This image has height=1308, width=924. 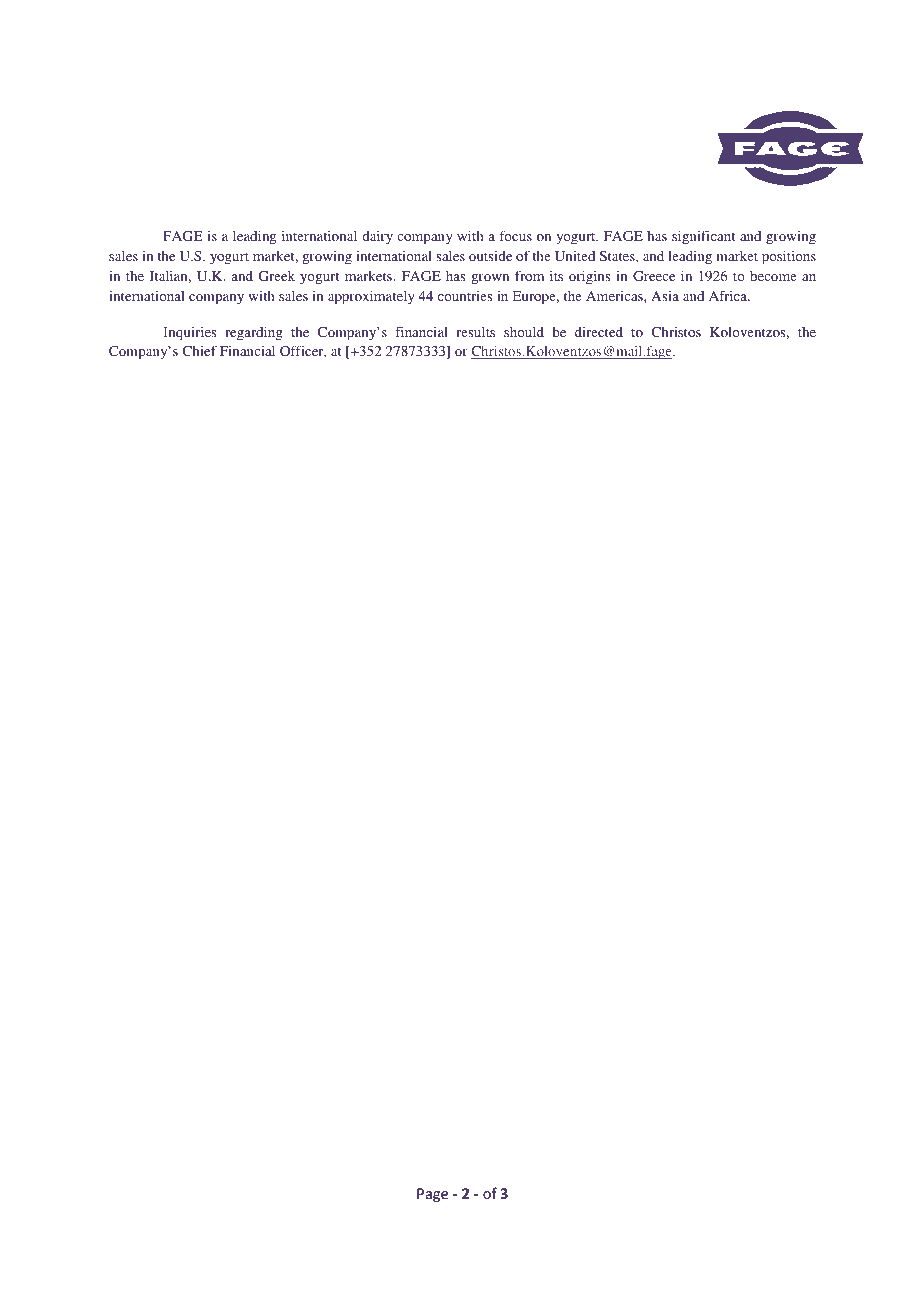 What do you see at coordinates (475, 332) in the image?
I see `results` at bounding box center [475, 332].
